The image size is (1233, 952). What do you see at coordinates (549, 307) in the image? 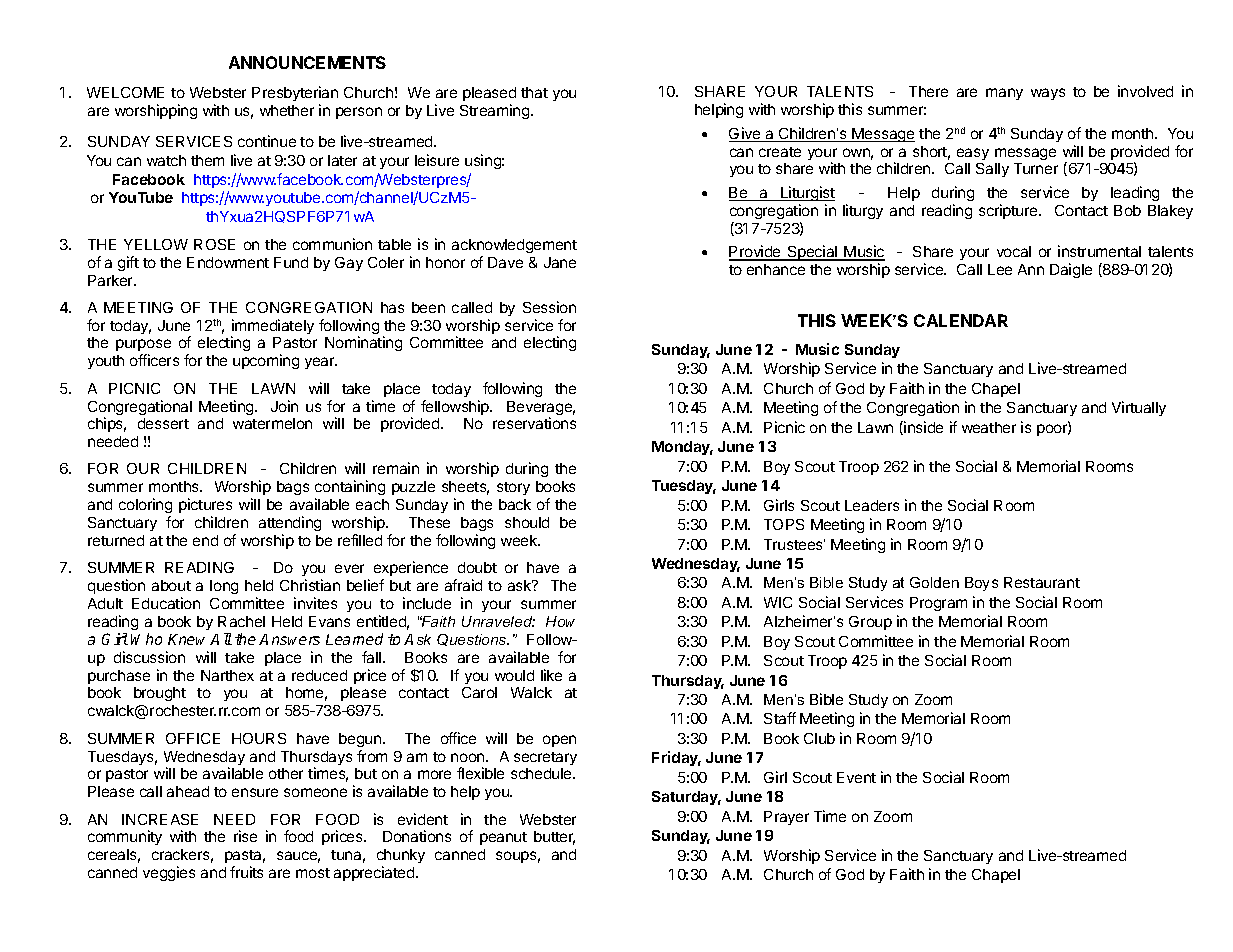
I see `Session` at bounding box center [549, 307].
